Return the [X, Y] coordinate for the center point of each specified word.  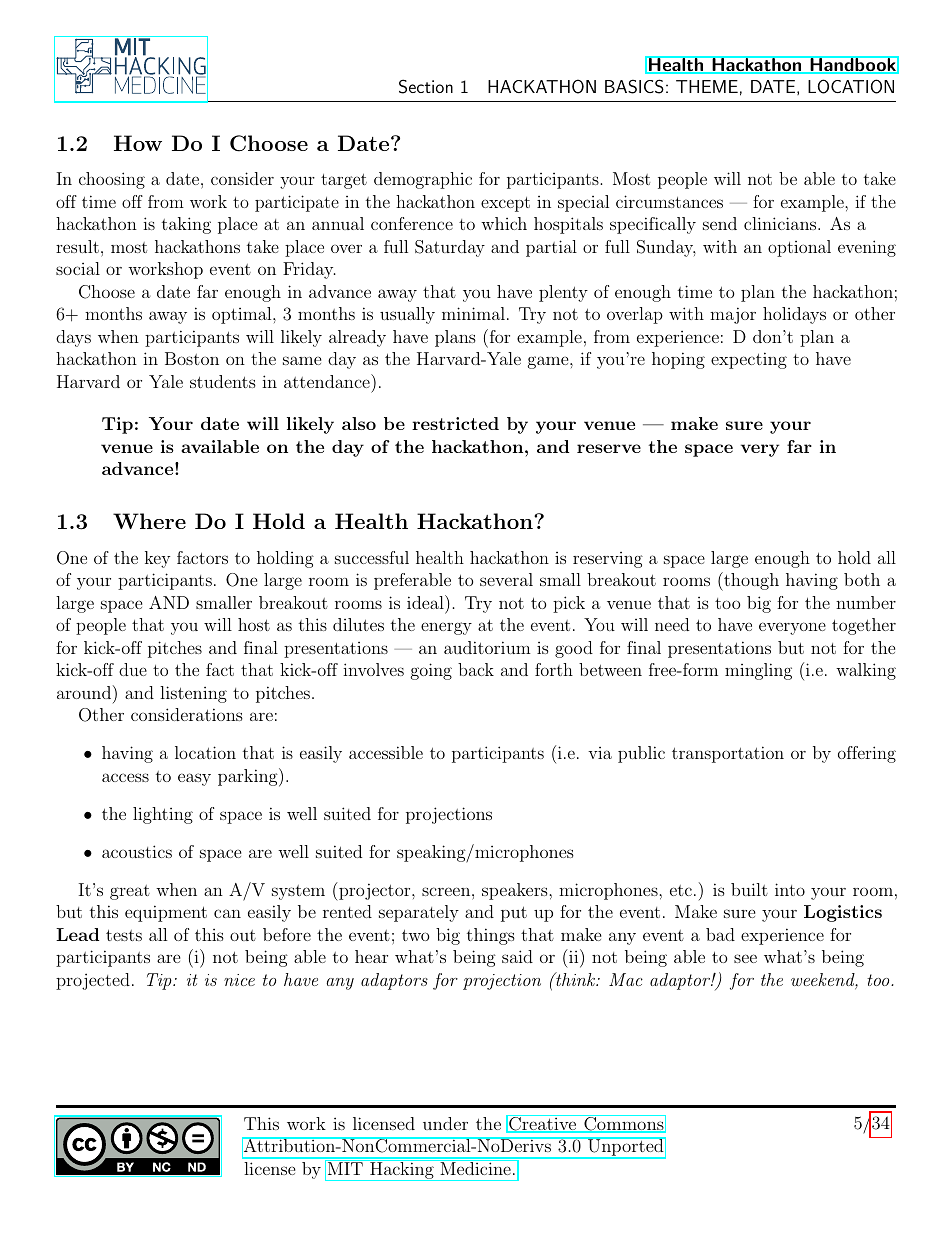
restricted [455, 423]
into [790, 889]
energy [446, 628]
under [445, 1123]
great [130, 892]
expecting [749, 360]
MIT [345, 1167]
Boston [192, 358]
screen [446, 891]
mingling [758, 671]
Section [426, 86]
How [138, 143]
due [133, 669]
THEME [707, 86]
